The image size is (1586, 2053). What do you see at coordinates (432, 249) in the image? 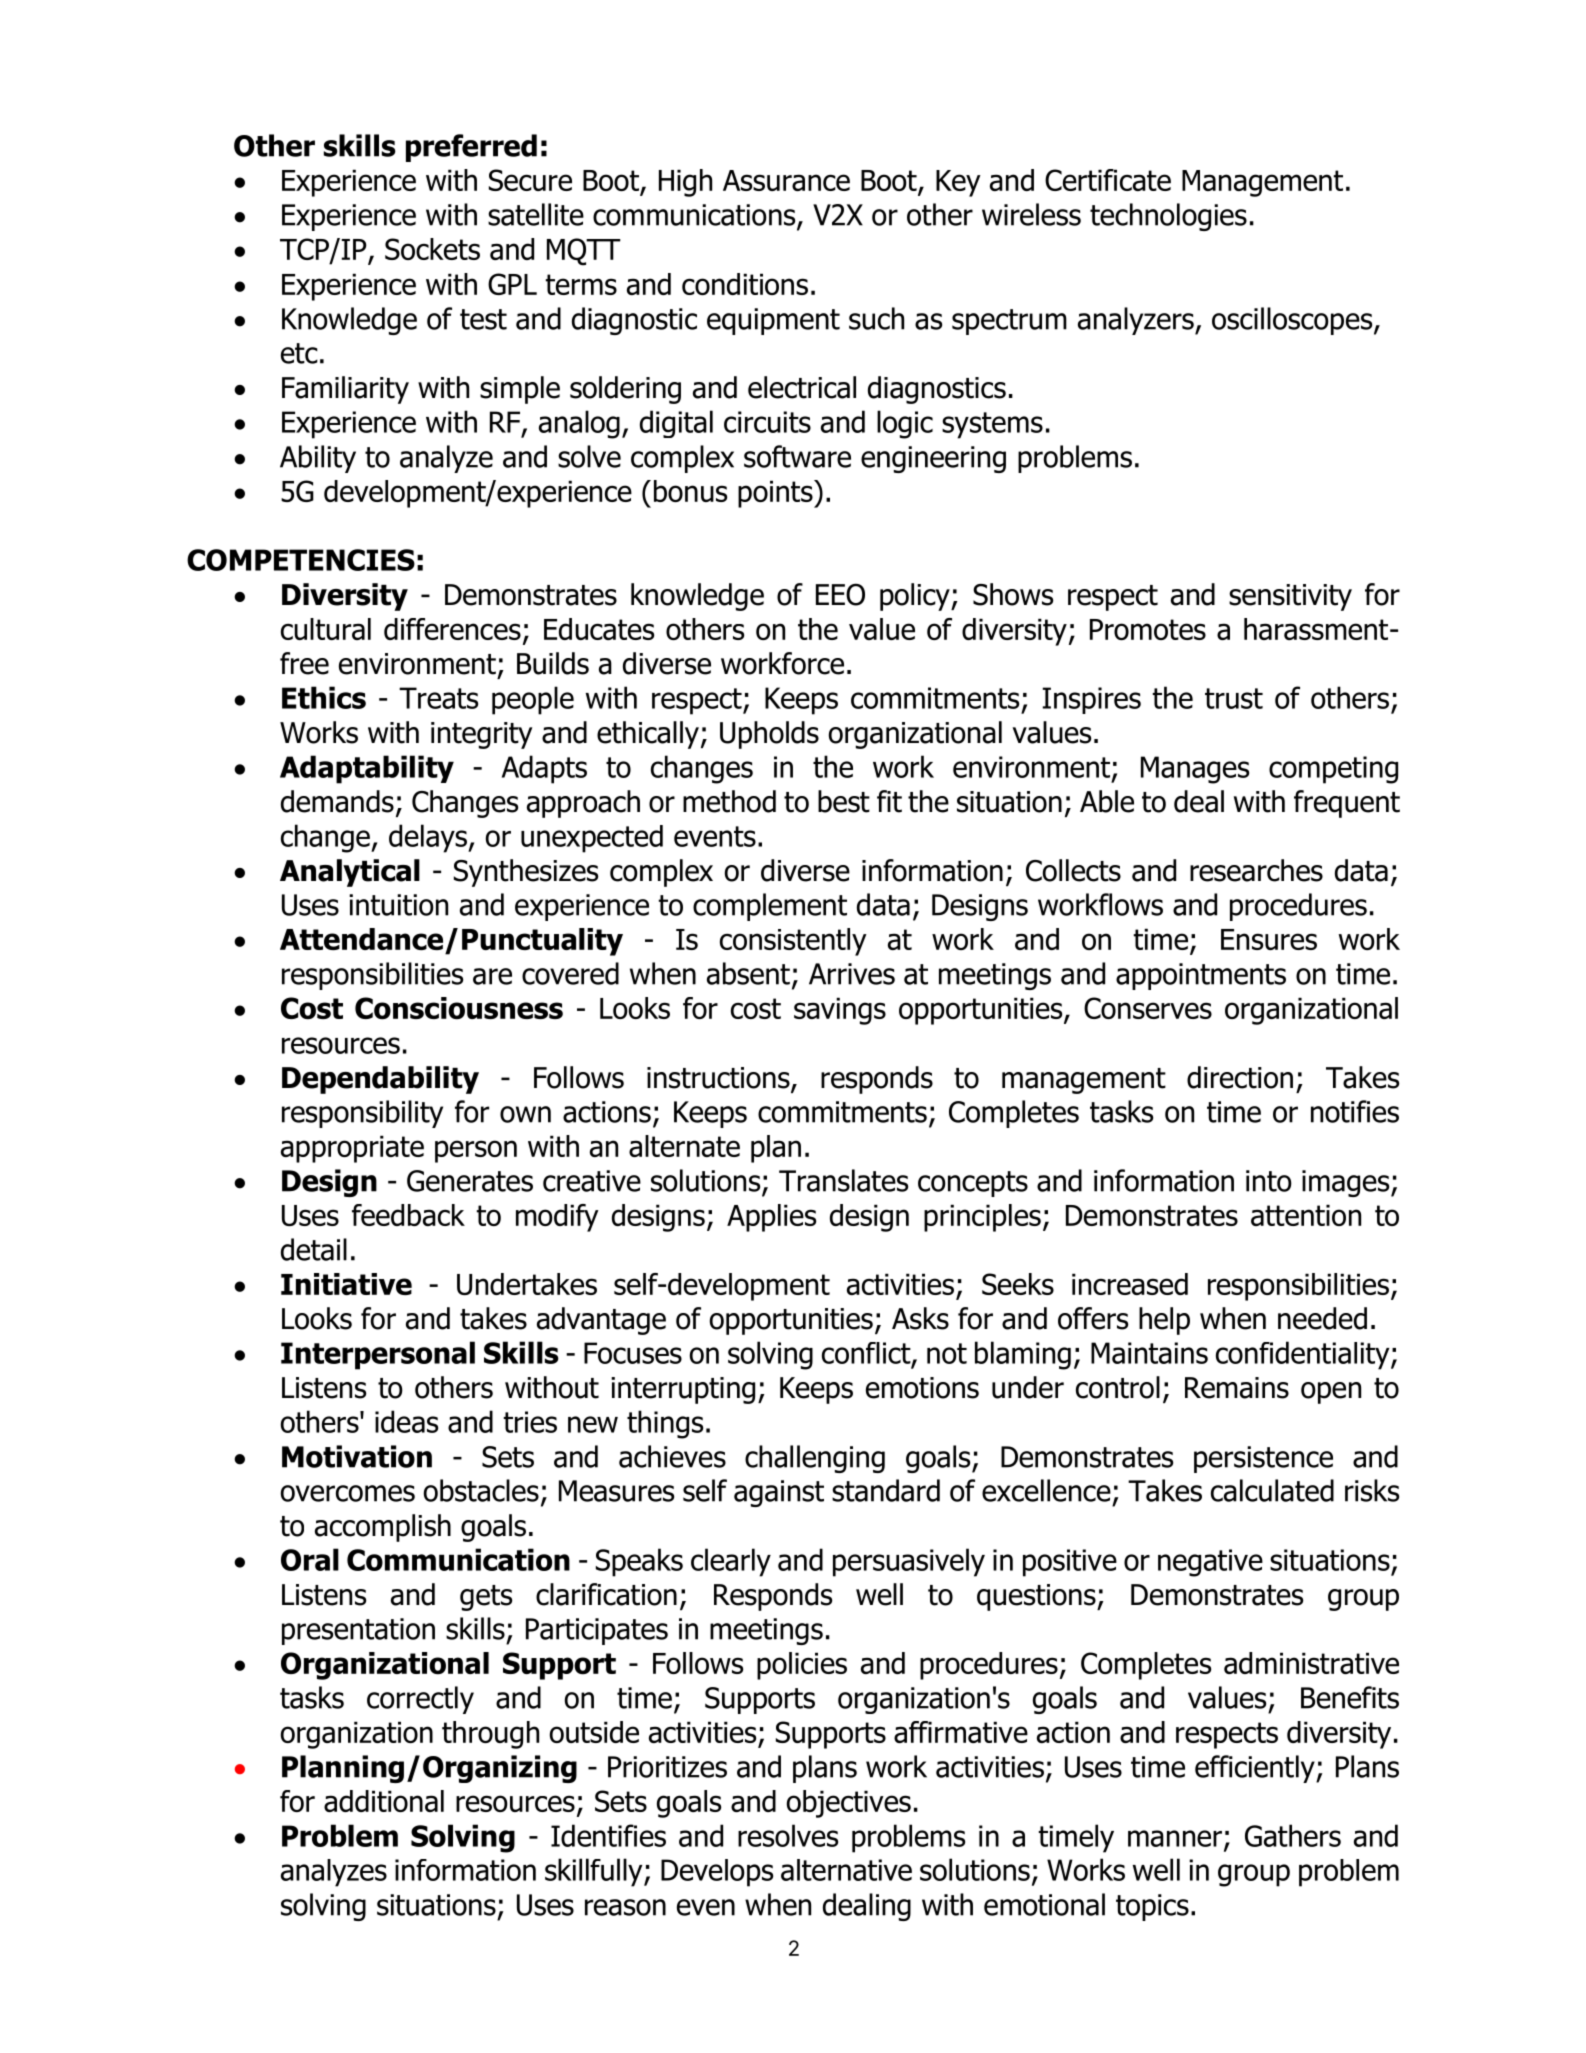
I see `Sockets` at bounding box center [432, 249].
